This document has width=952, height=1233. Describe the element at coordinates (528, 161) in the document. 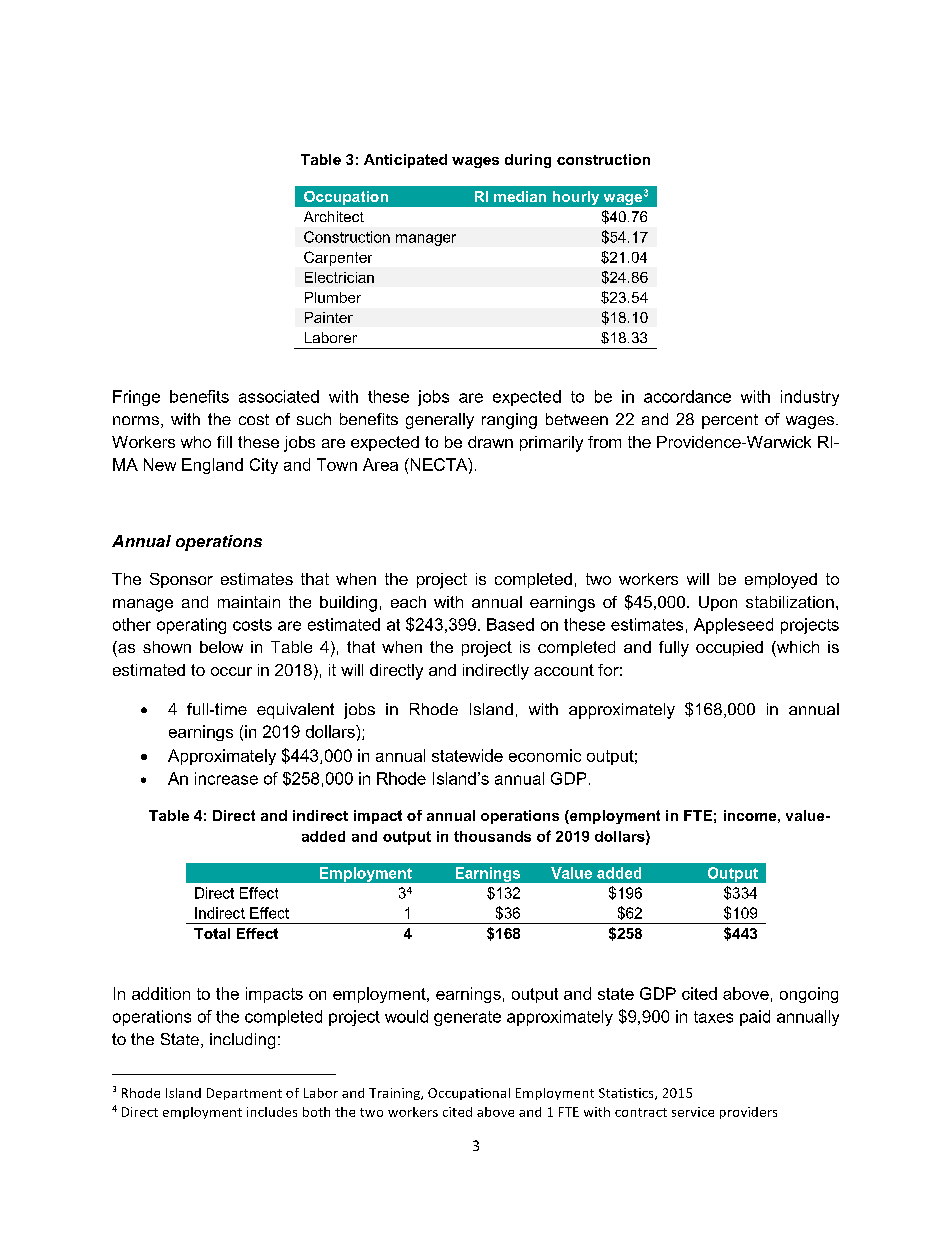

I see `during` at that location.
